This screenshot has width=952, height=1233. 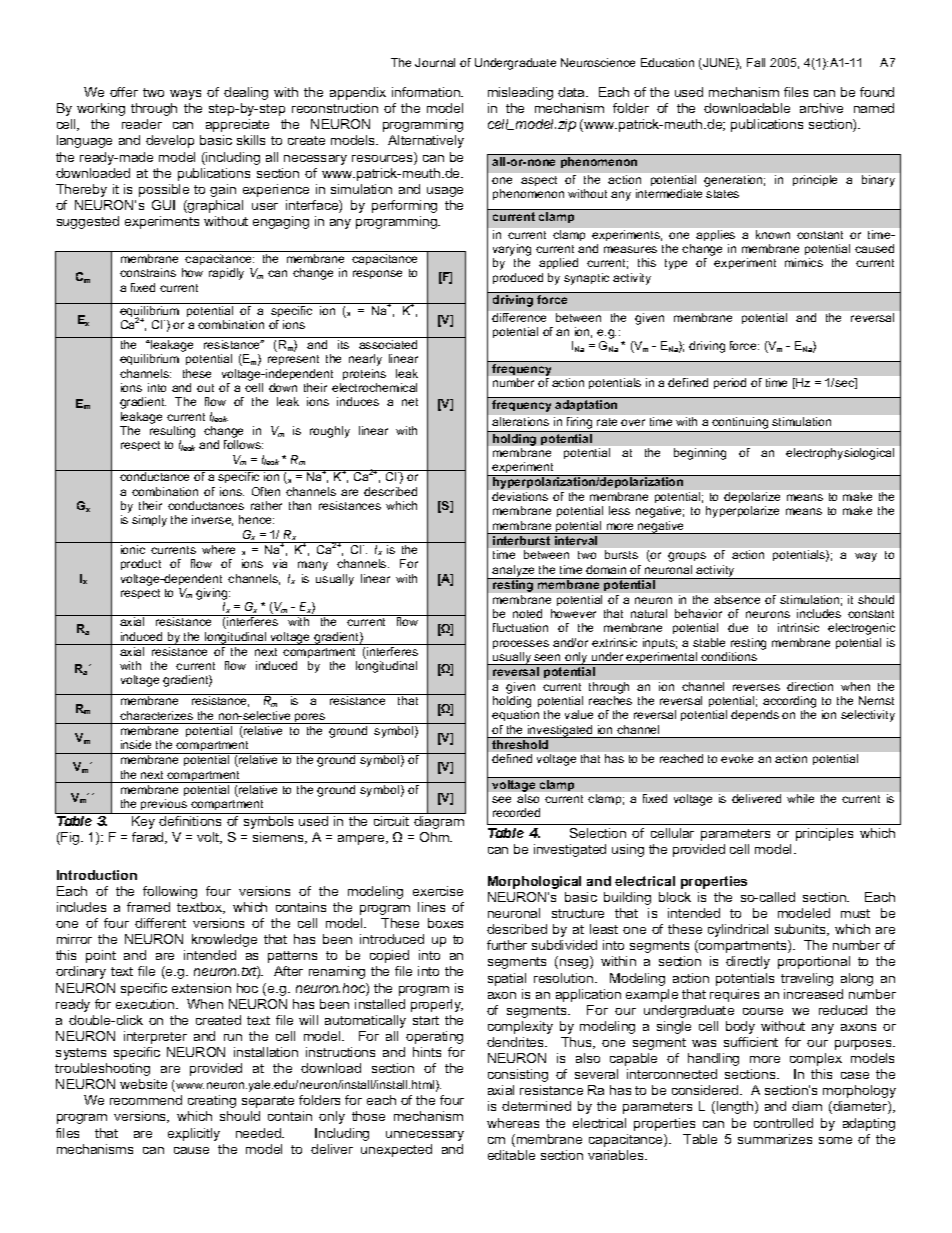 What do you see at coordinates (520, 93) in the screenshot?
I see `misleading` at bounding box center [520, 93].
